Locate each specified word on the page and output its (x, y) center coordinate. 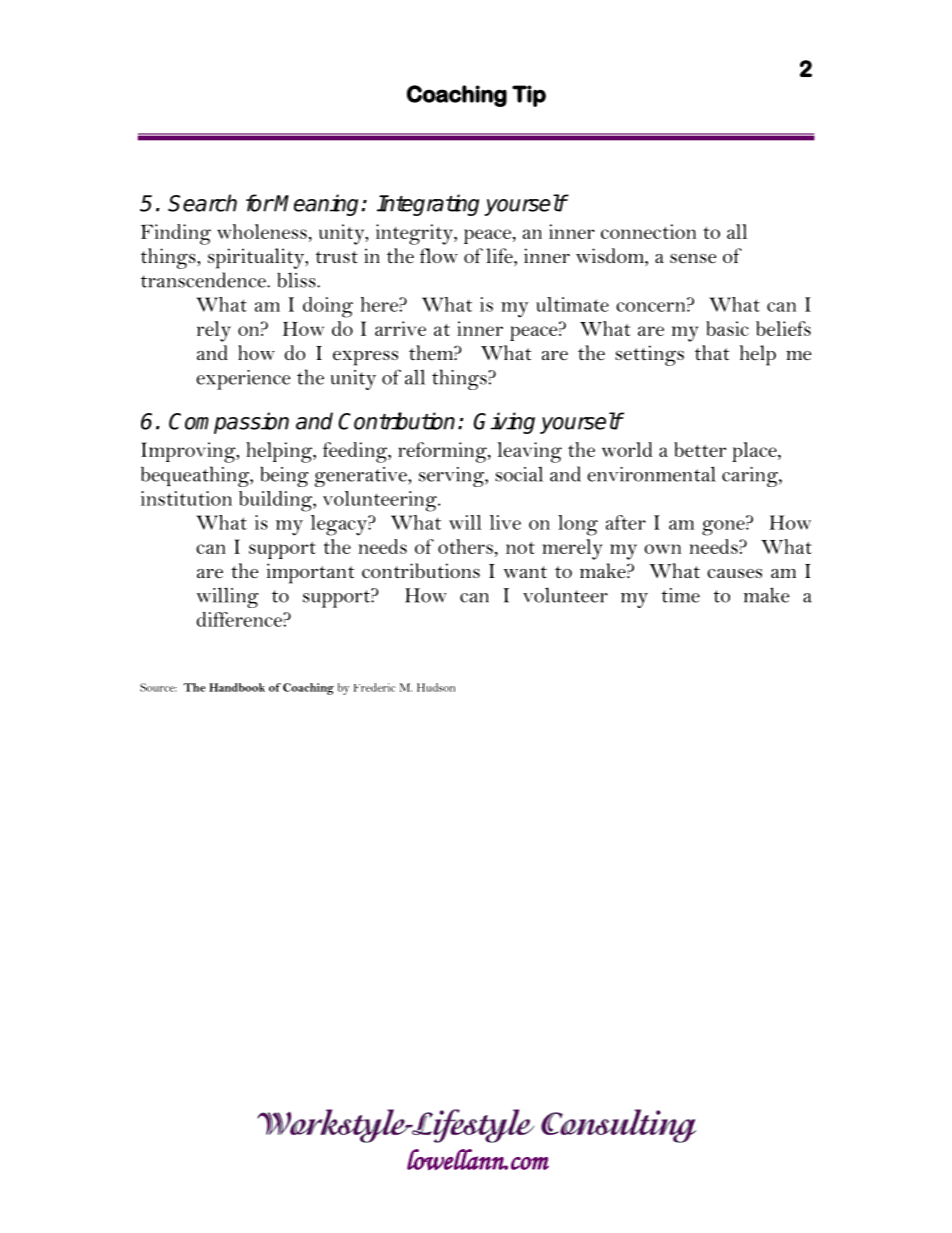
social (519, 474)
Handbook (237, 687)
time (681, 595)
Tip (529, 96)
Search (202, 203)
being (285, 477)
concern (652, 307)
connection (648, 231)
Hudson (436, 687)
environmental (651, 474)
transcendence (204, 280)
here (380, 304)
